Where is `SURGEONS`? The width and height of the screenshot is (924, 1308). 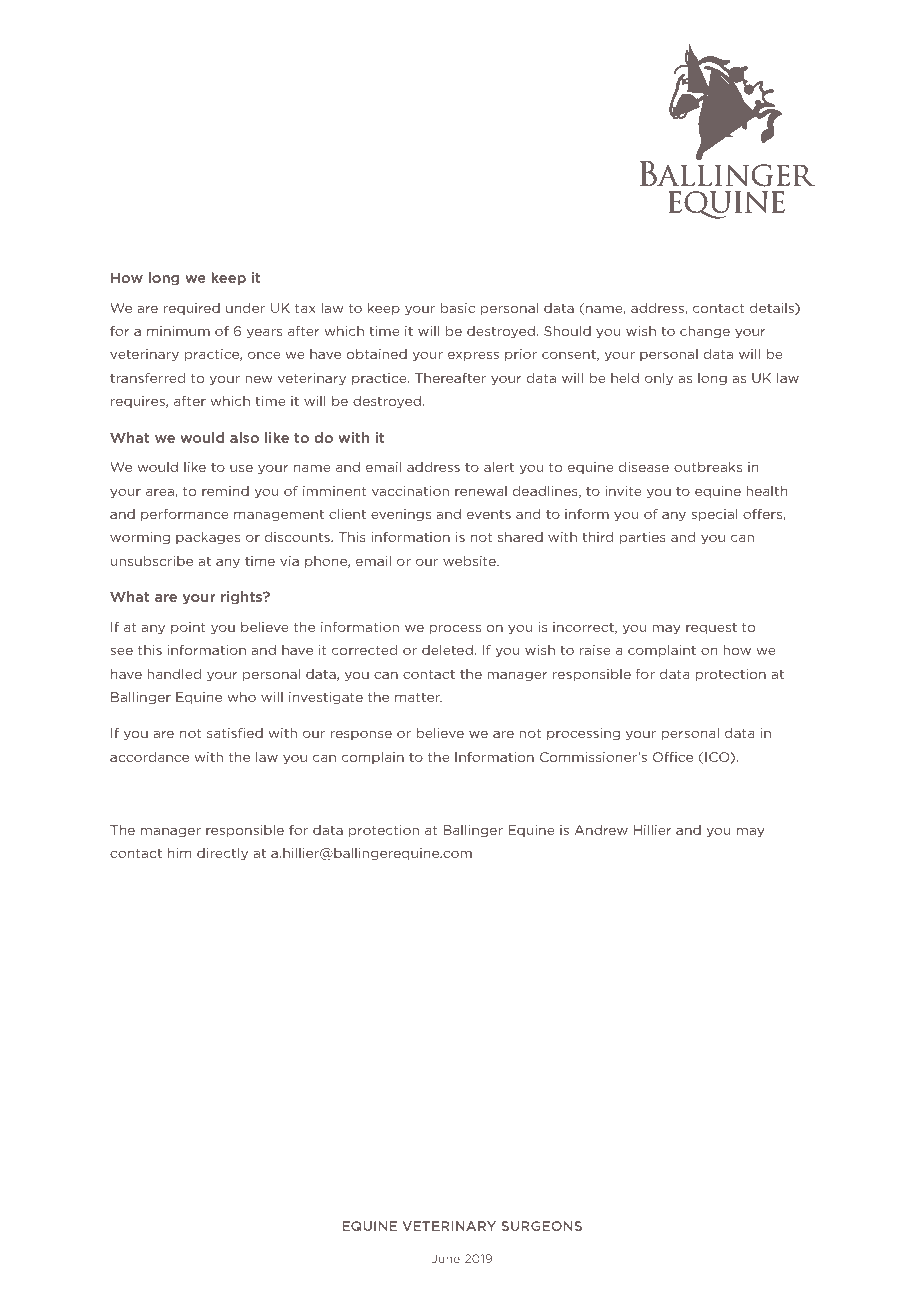
SURGEONS is located at coordinates (541, 1226).
